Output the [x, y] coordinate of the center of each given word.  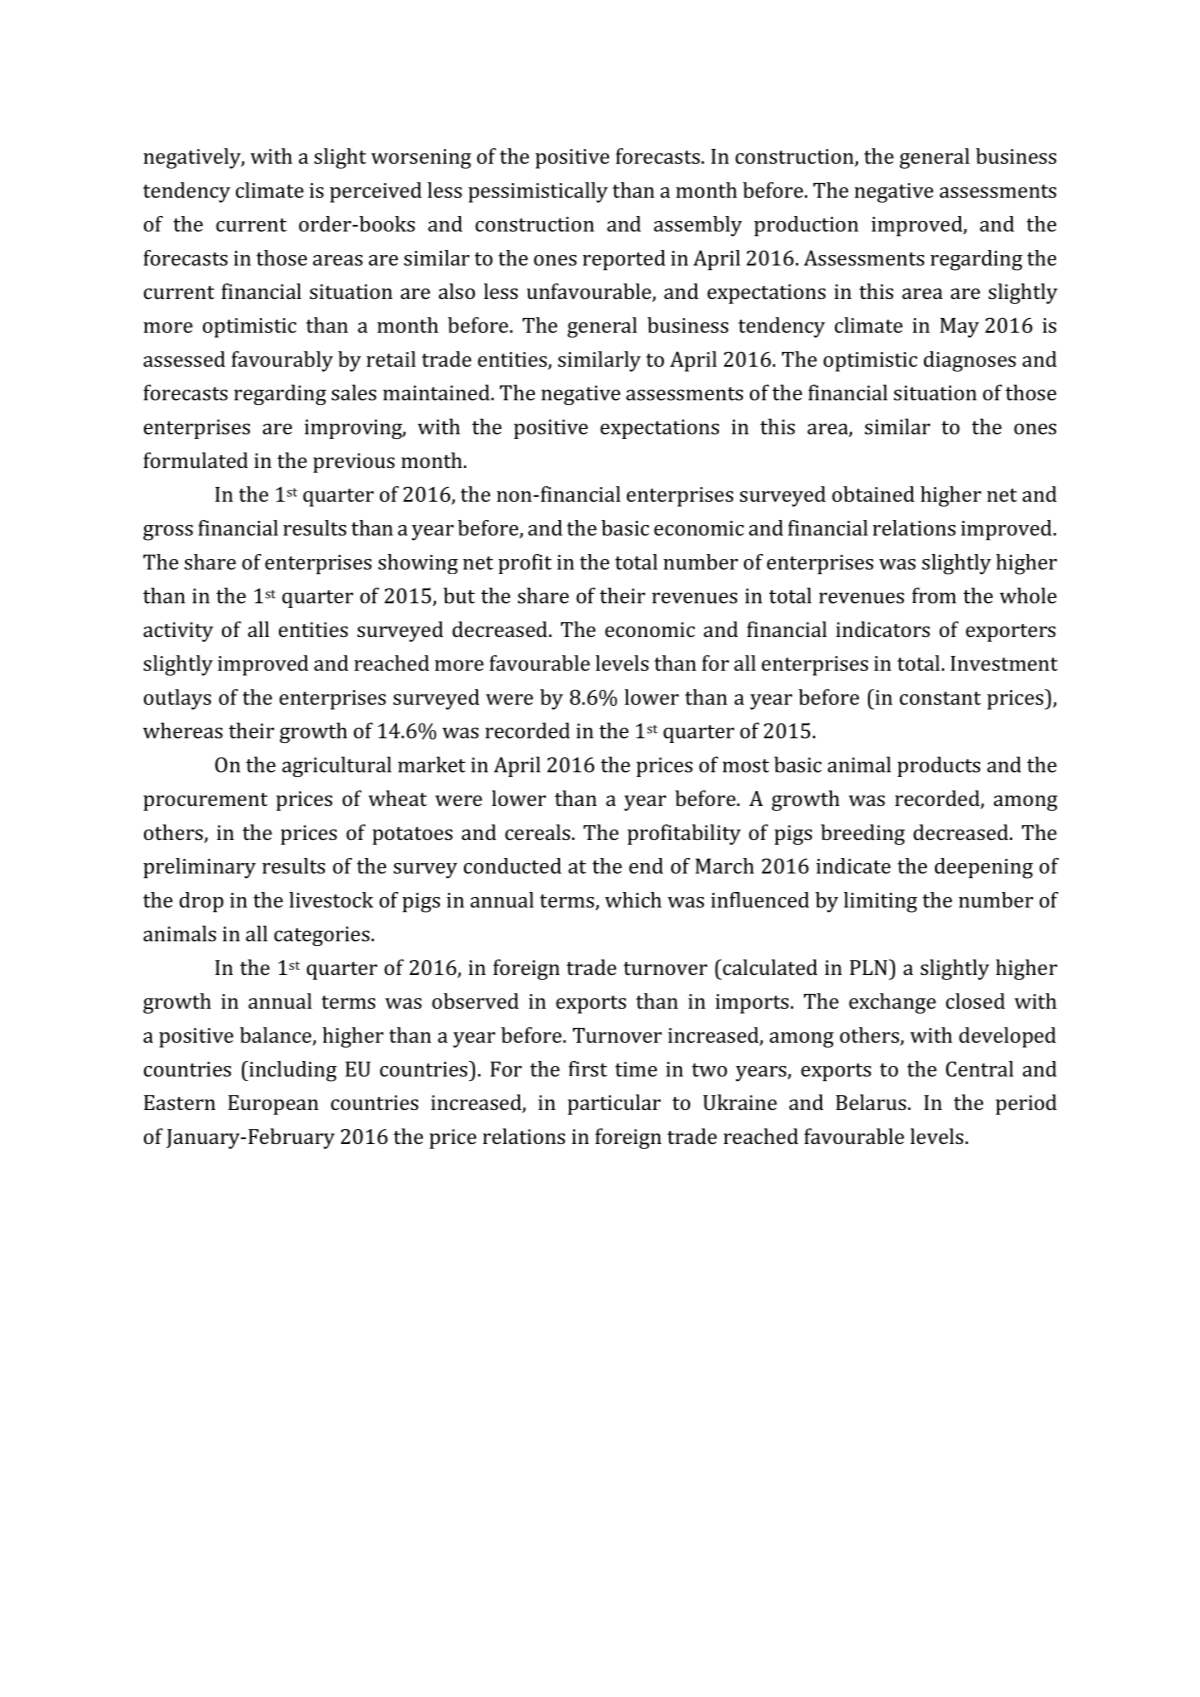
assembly [698, 226]
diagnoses [970, 361]
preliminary [199, 868]
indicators [883, 629]
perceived [376, 192]
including [292, 1071]
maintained [437, 392]
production [806, 226]
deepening [984, 868]
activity [178, 632]
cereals [537, 832]
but [459, 595]
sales [353, 392]
